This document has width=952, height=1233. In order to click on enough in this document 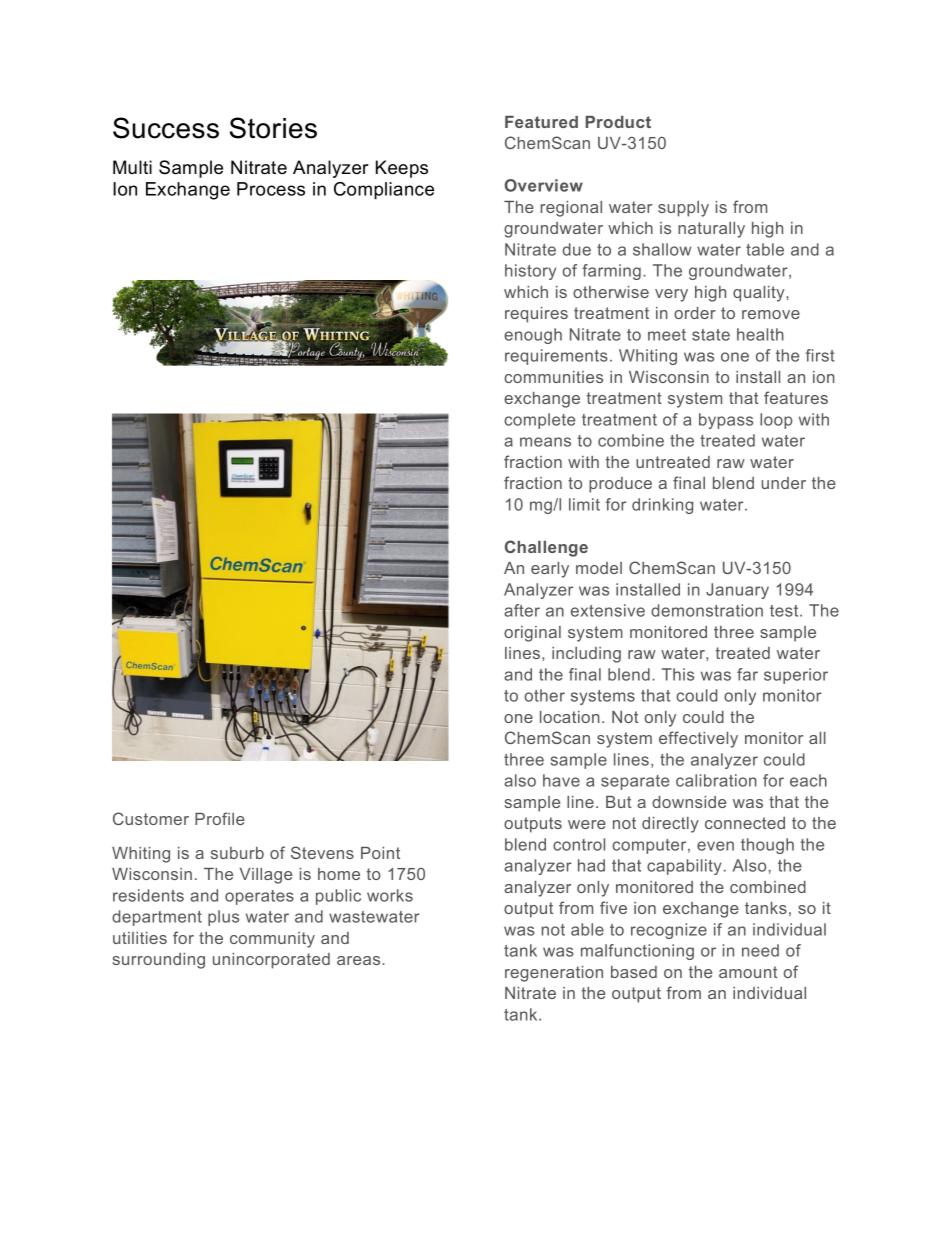, I will do `click(533, 336)`.
